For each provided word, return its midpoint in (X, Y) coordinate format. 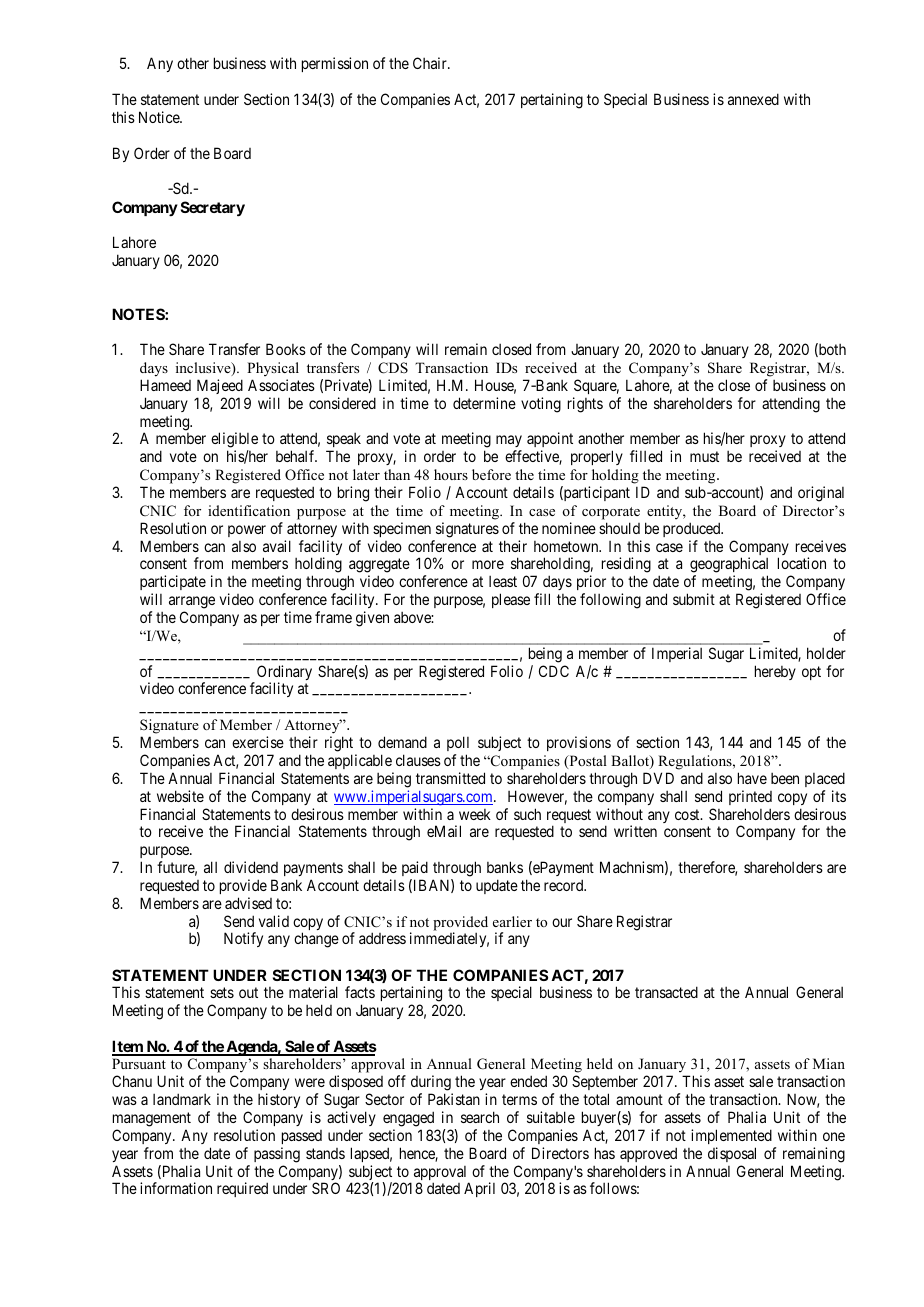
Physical (273, 369)
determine (484, 403)
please (511, 600)
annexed (753, 99)
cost (688, 814)
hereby (775, 672)
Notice (160, 117)
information (176, 1188)
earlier (512, 921)
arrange (192, 604)
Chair (431, 63)
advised (248, 903)
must (704, 456)
